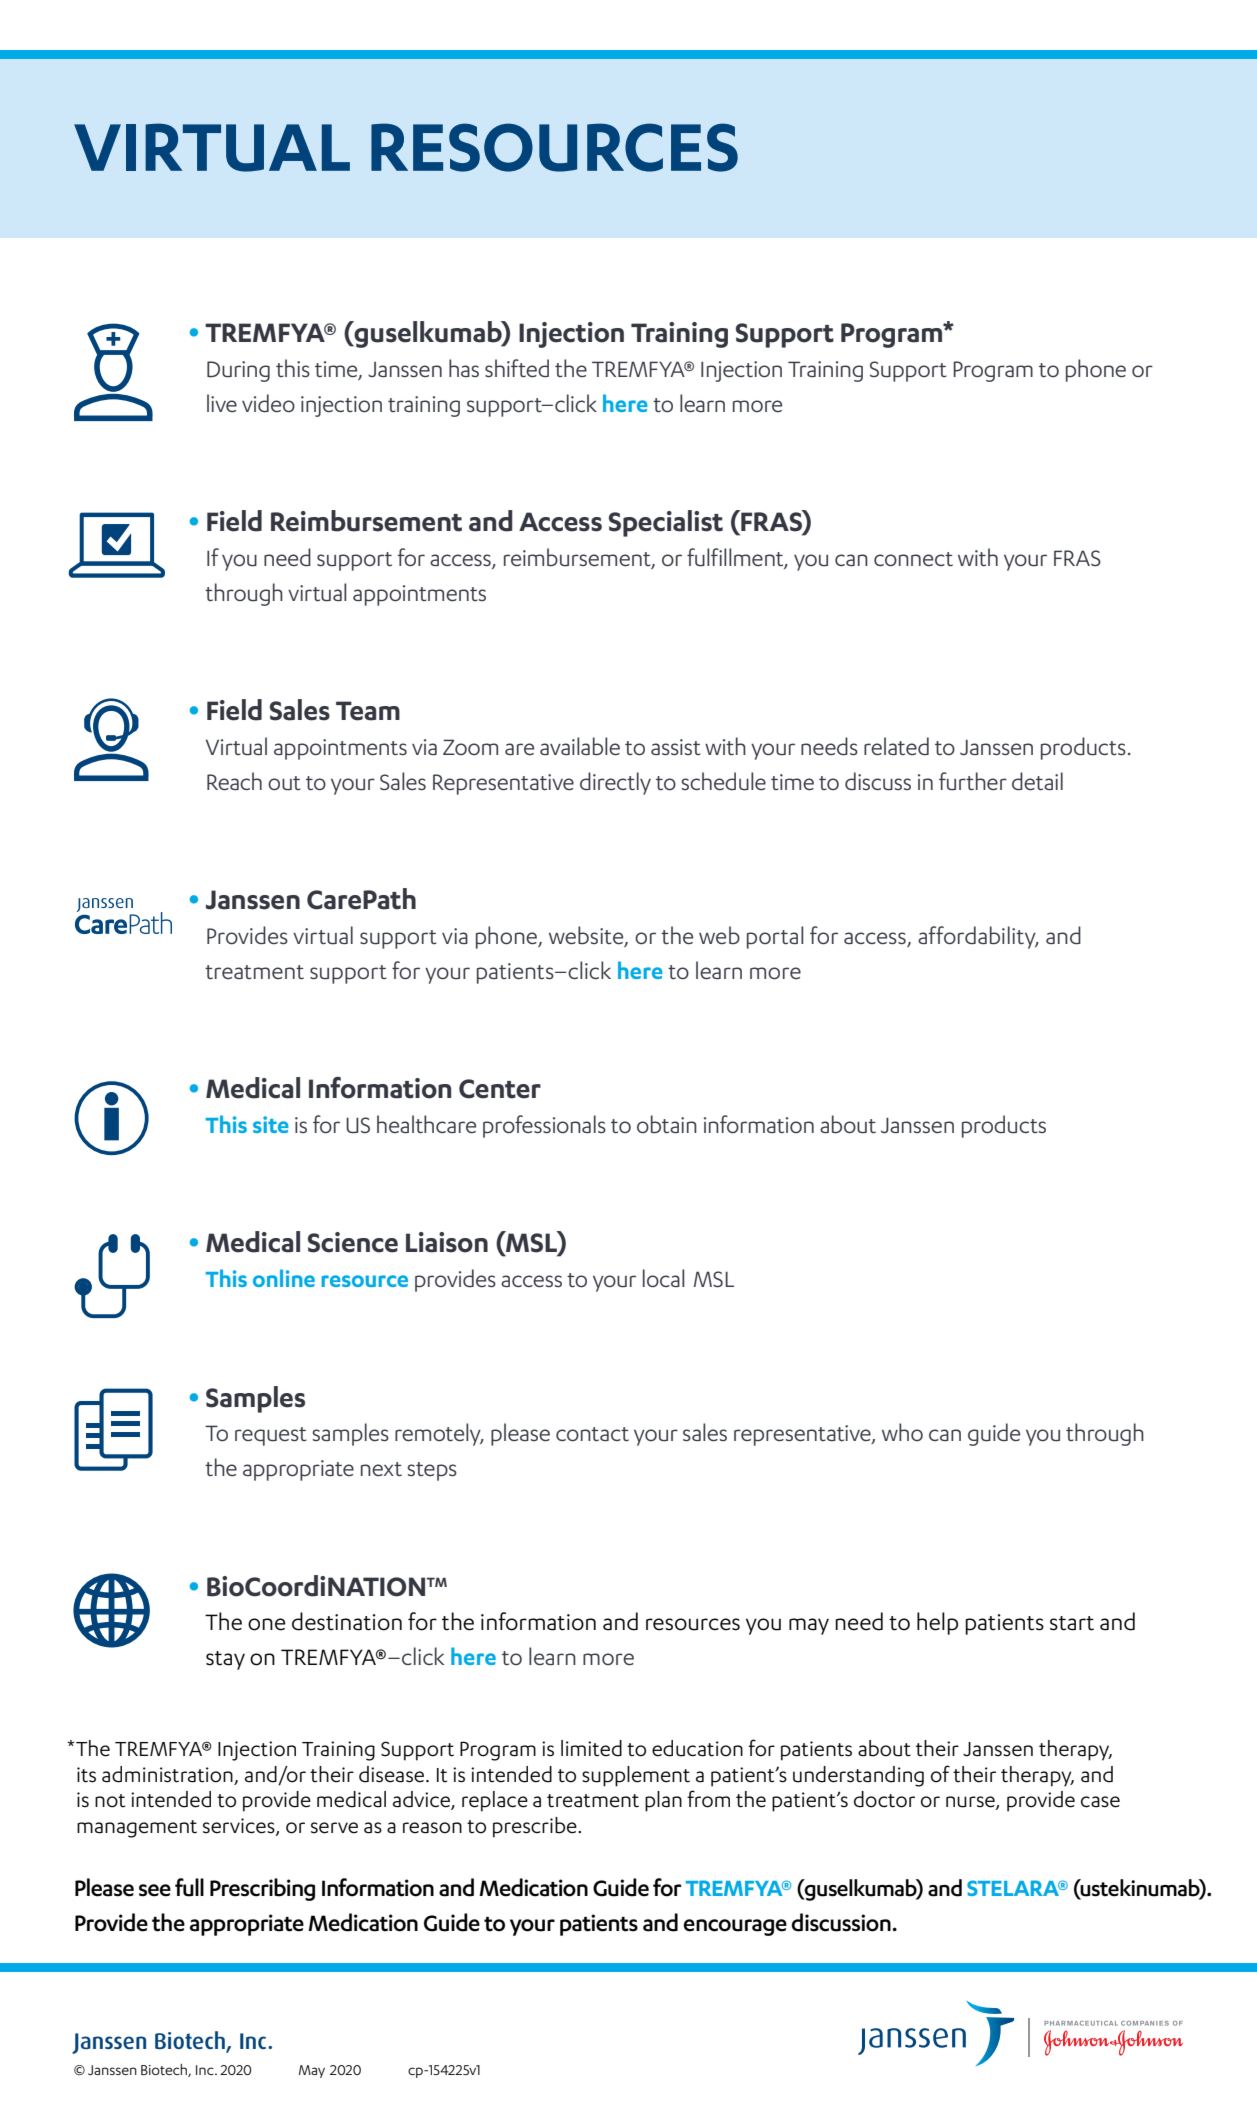  What do you see at coordinates (902, 1432) in the image?
I see `who` at bounding box center [902, 1432].
